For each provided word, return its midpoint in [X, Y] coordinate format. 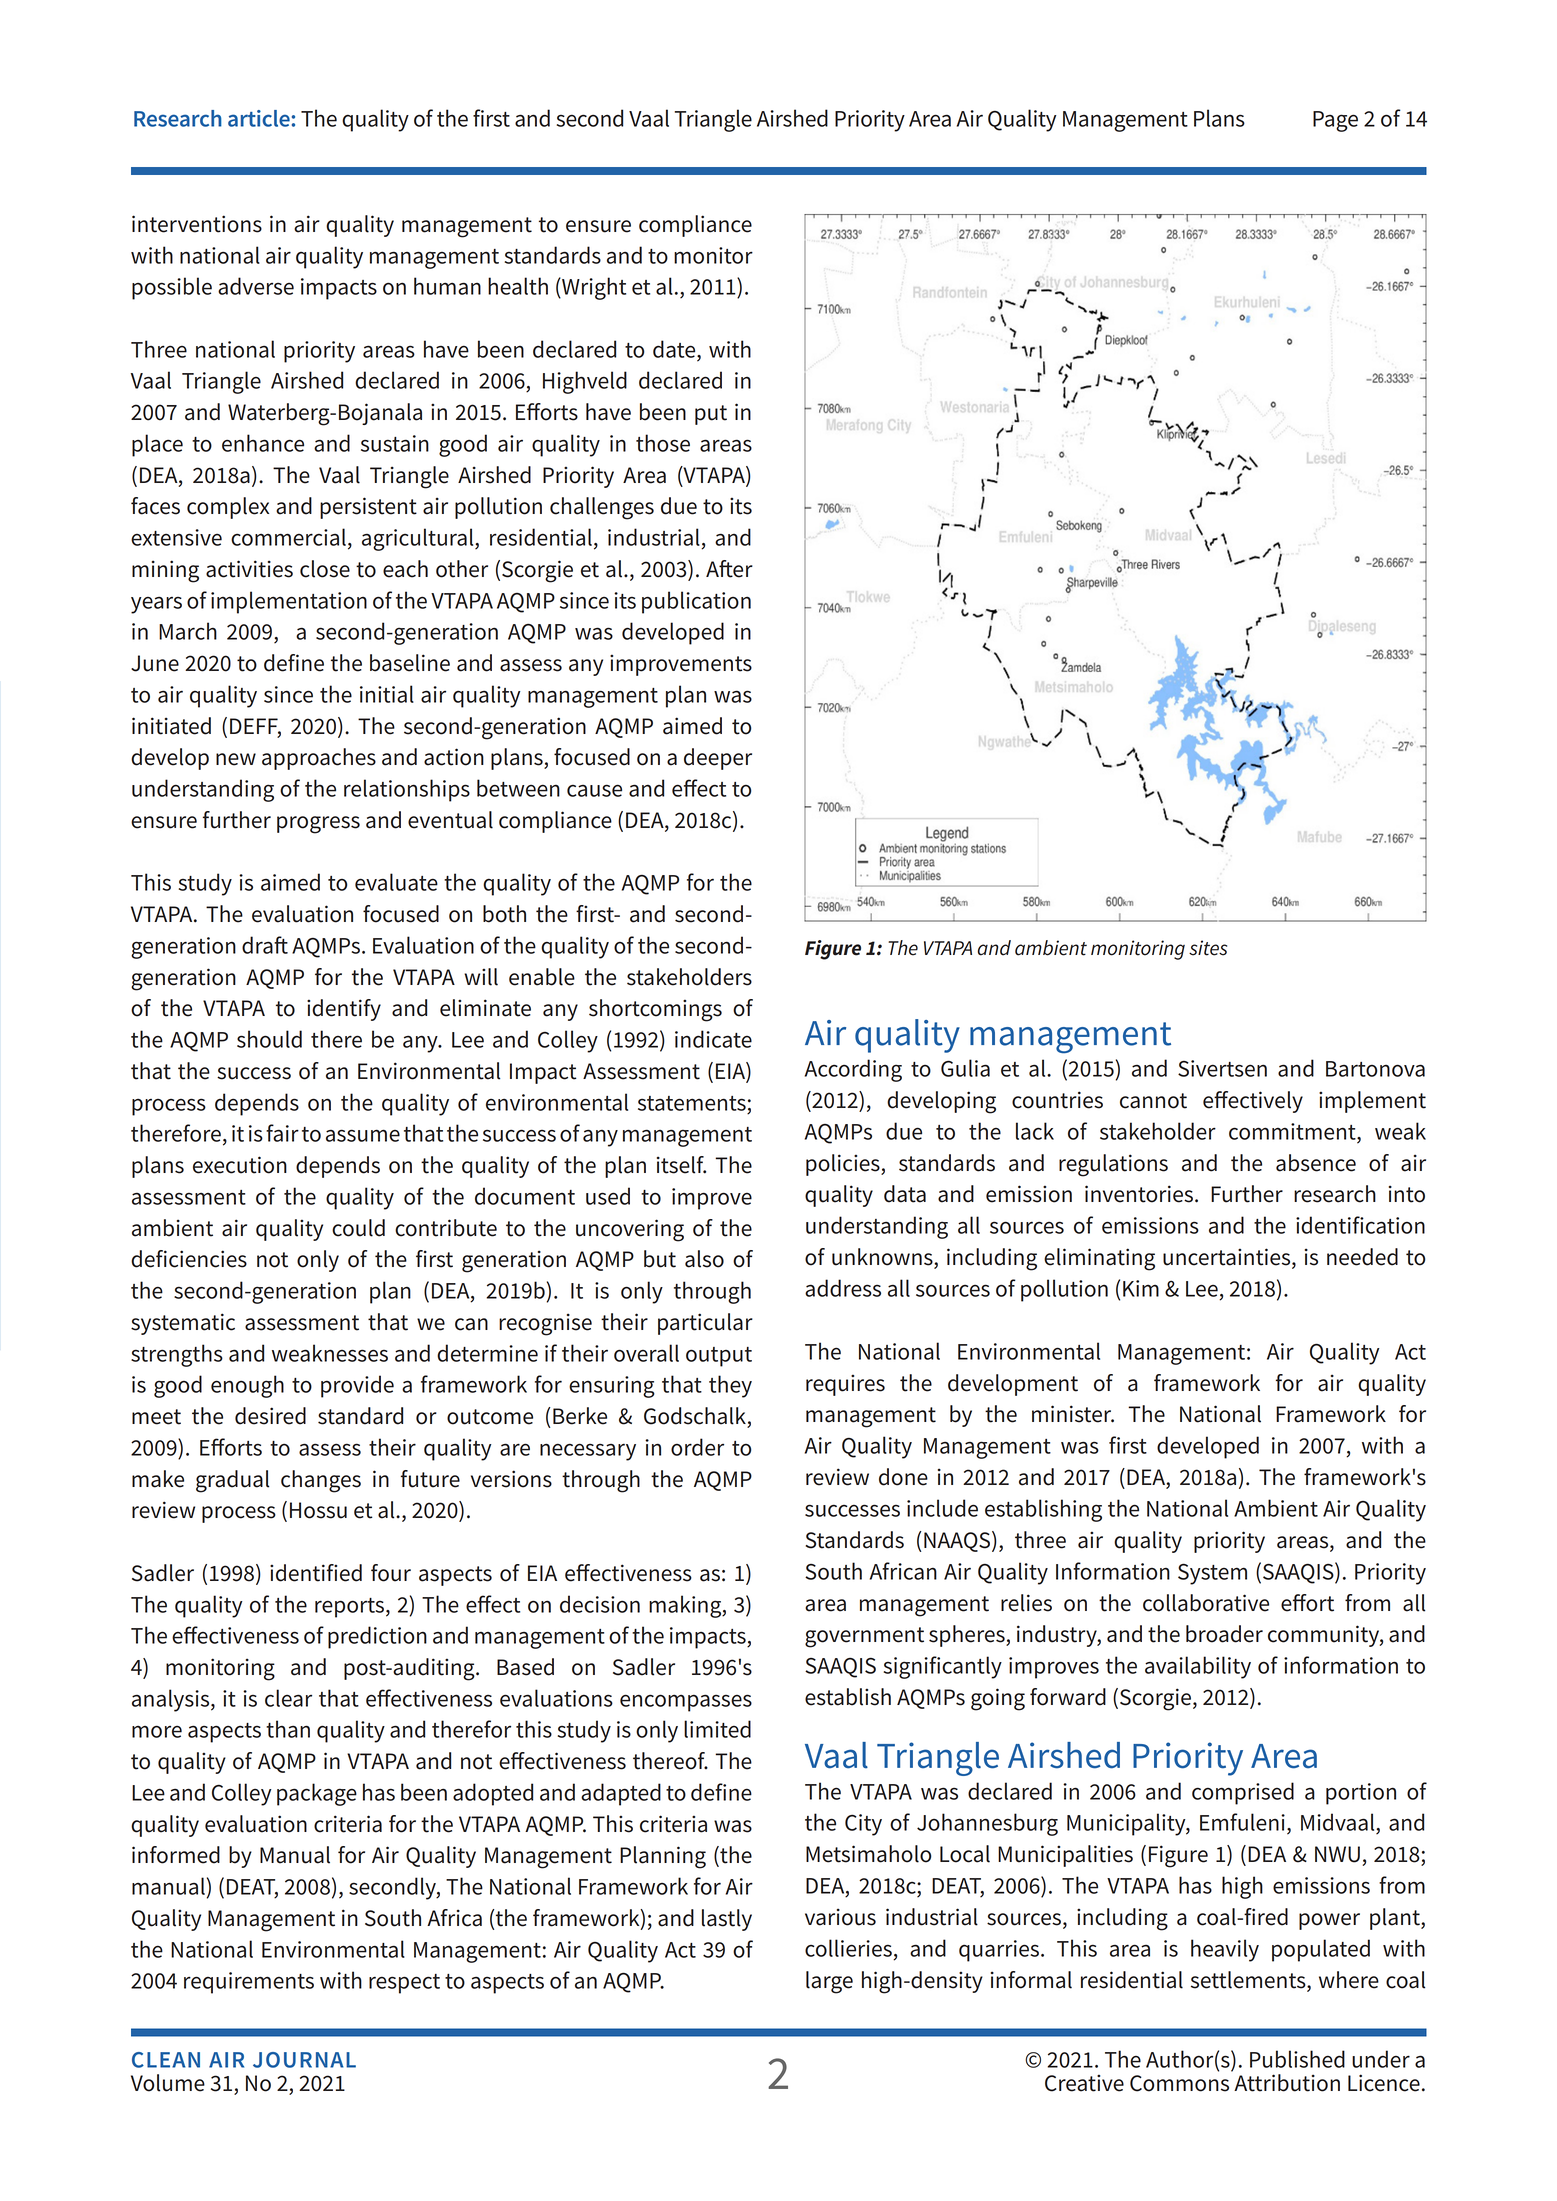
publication [696, 602]
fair [282, 1133]
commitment [1293, 1131]
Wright [593, 288]
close [325, 569]
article [259, 118]
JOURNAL [304, 2060]
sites [1208, 948]
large [829, 1982]
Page [1335, 121]
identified [316, 1573]
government [864, 1637]
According [853, 1070]
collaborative [1206, 1603]
